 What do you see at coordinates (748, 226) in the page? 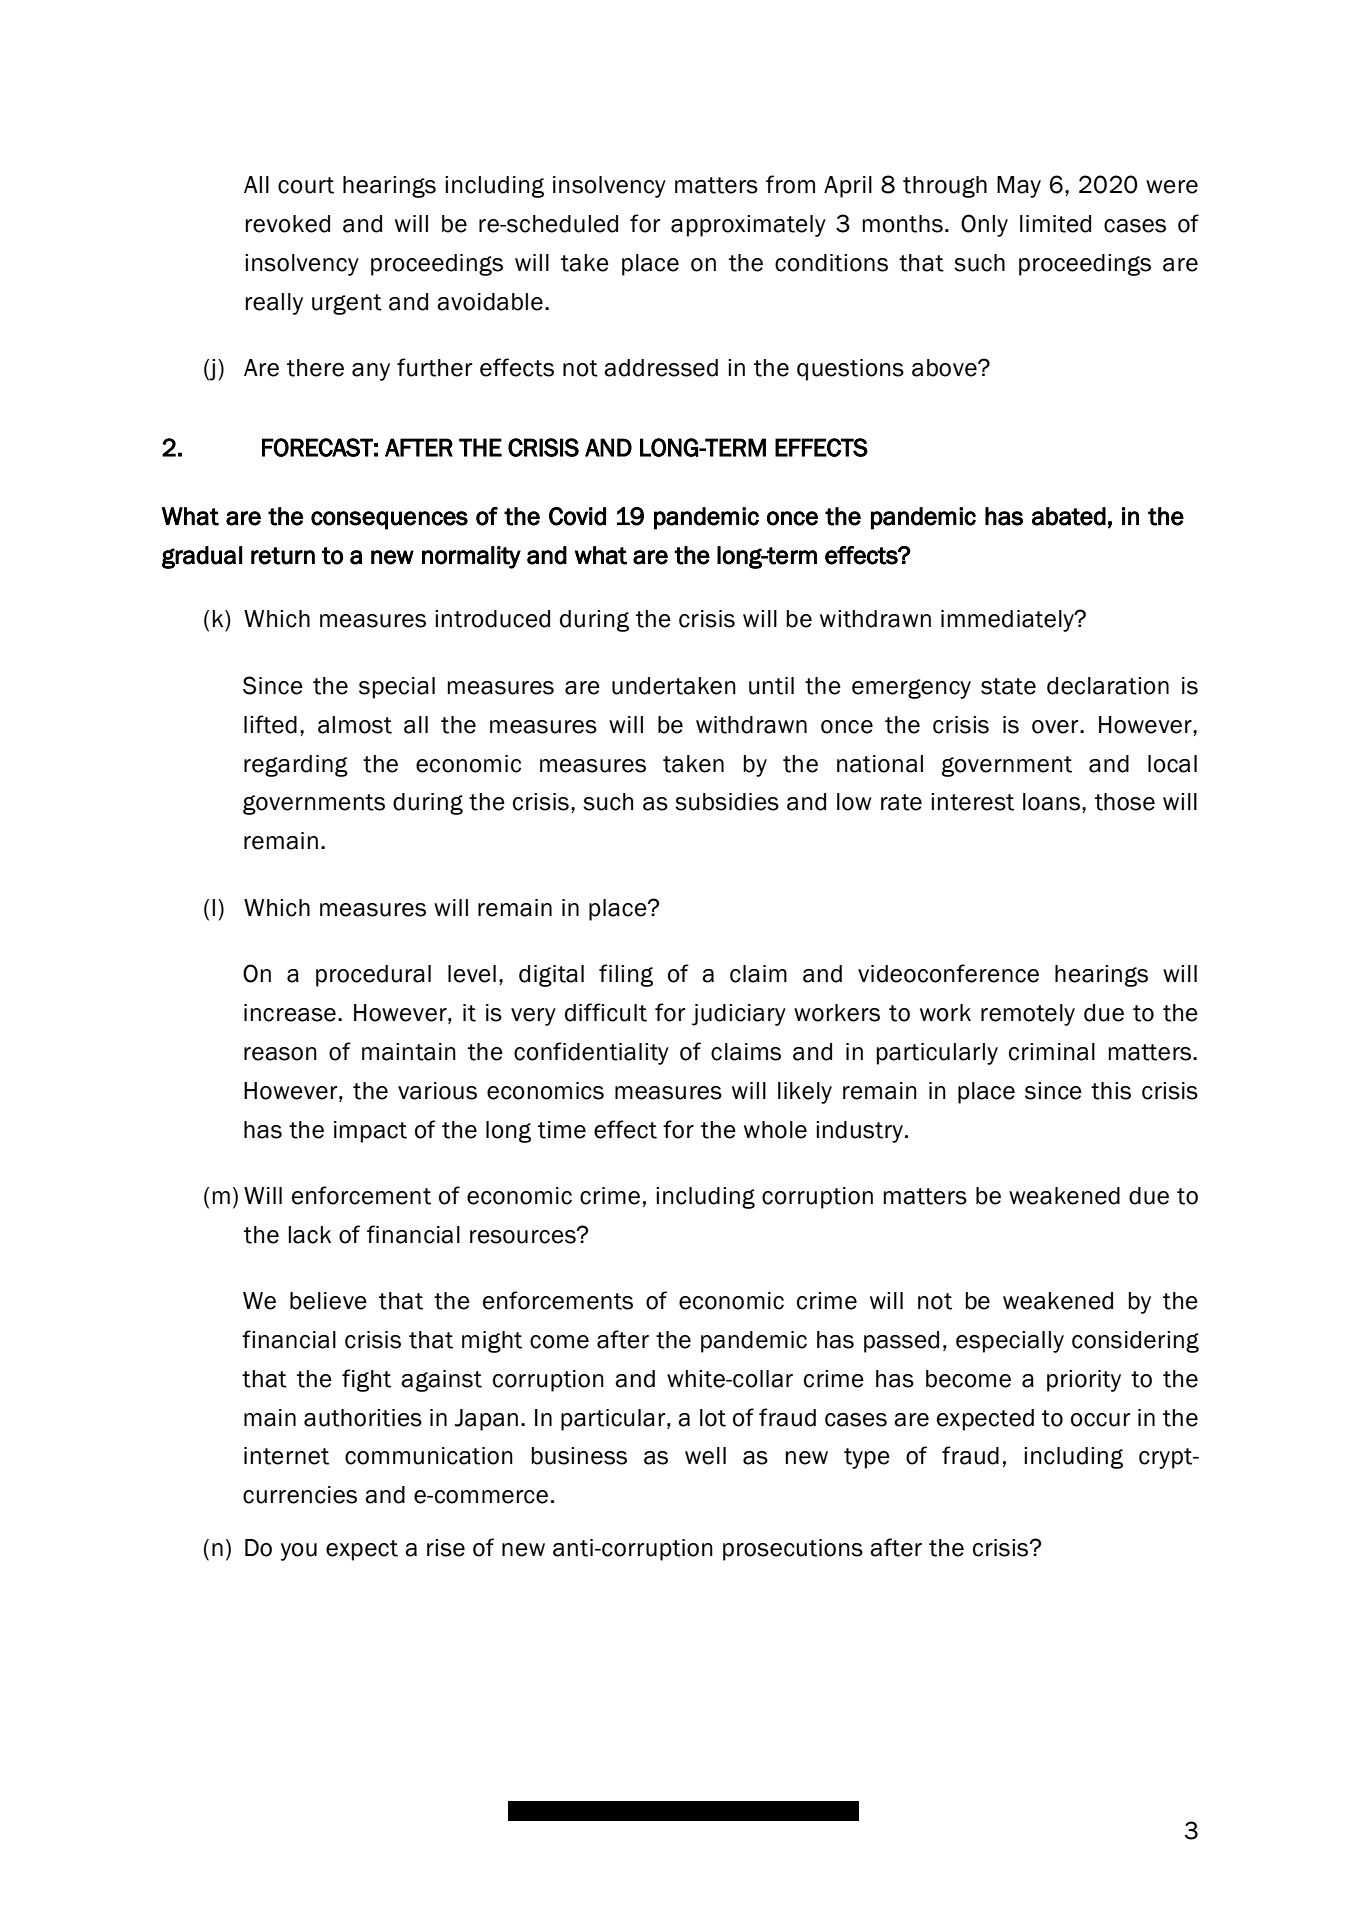
I see `approximately` at bounding box center [748, 226].
